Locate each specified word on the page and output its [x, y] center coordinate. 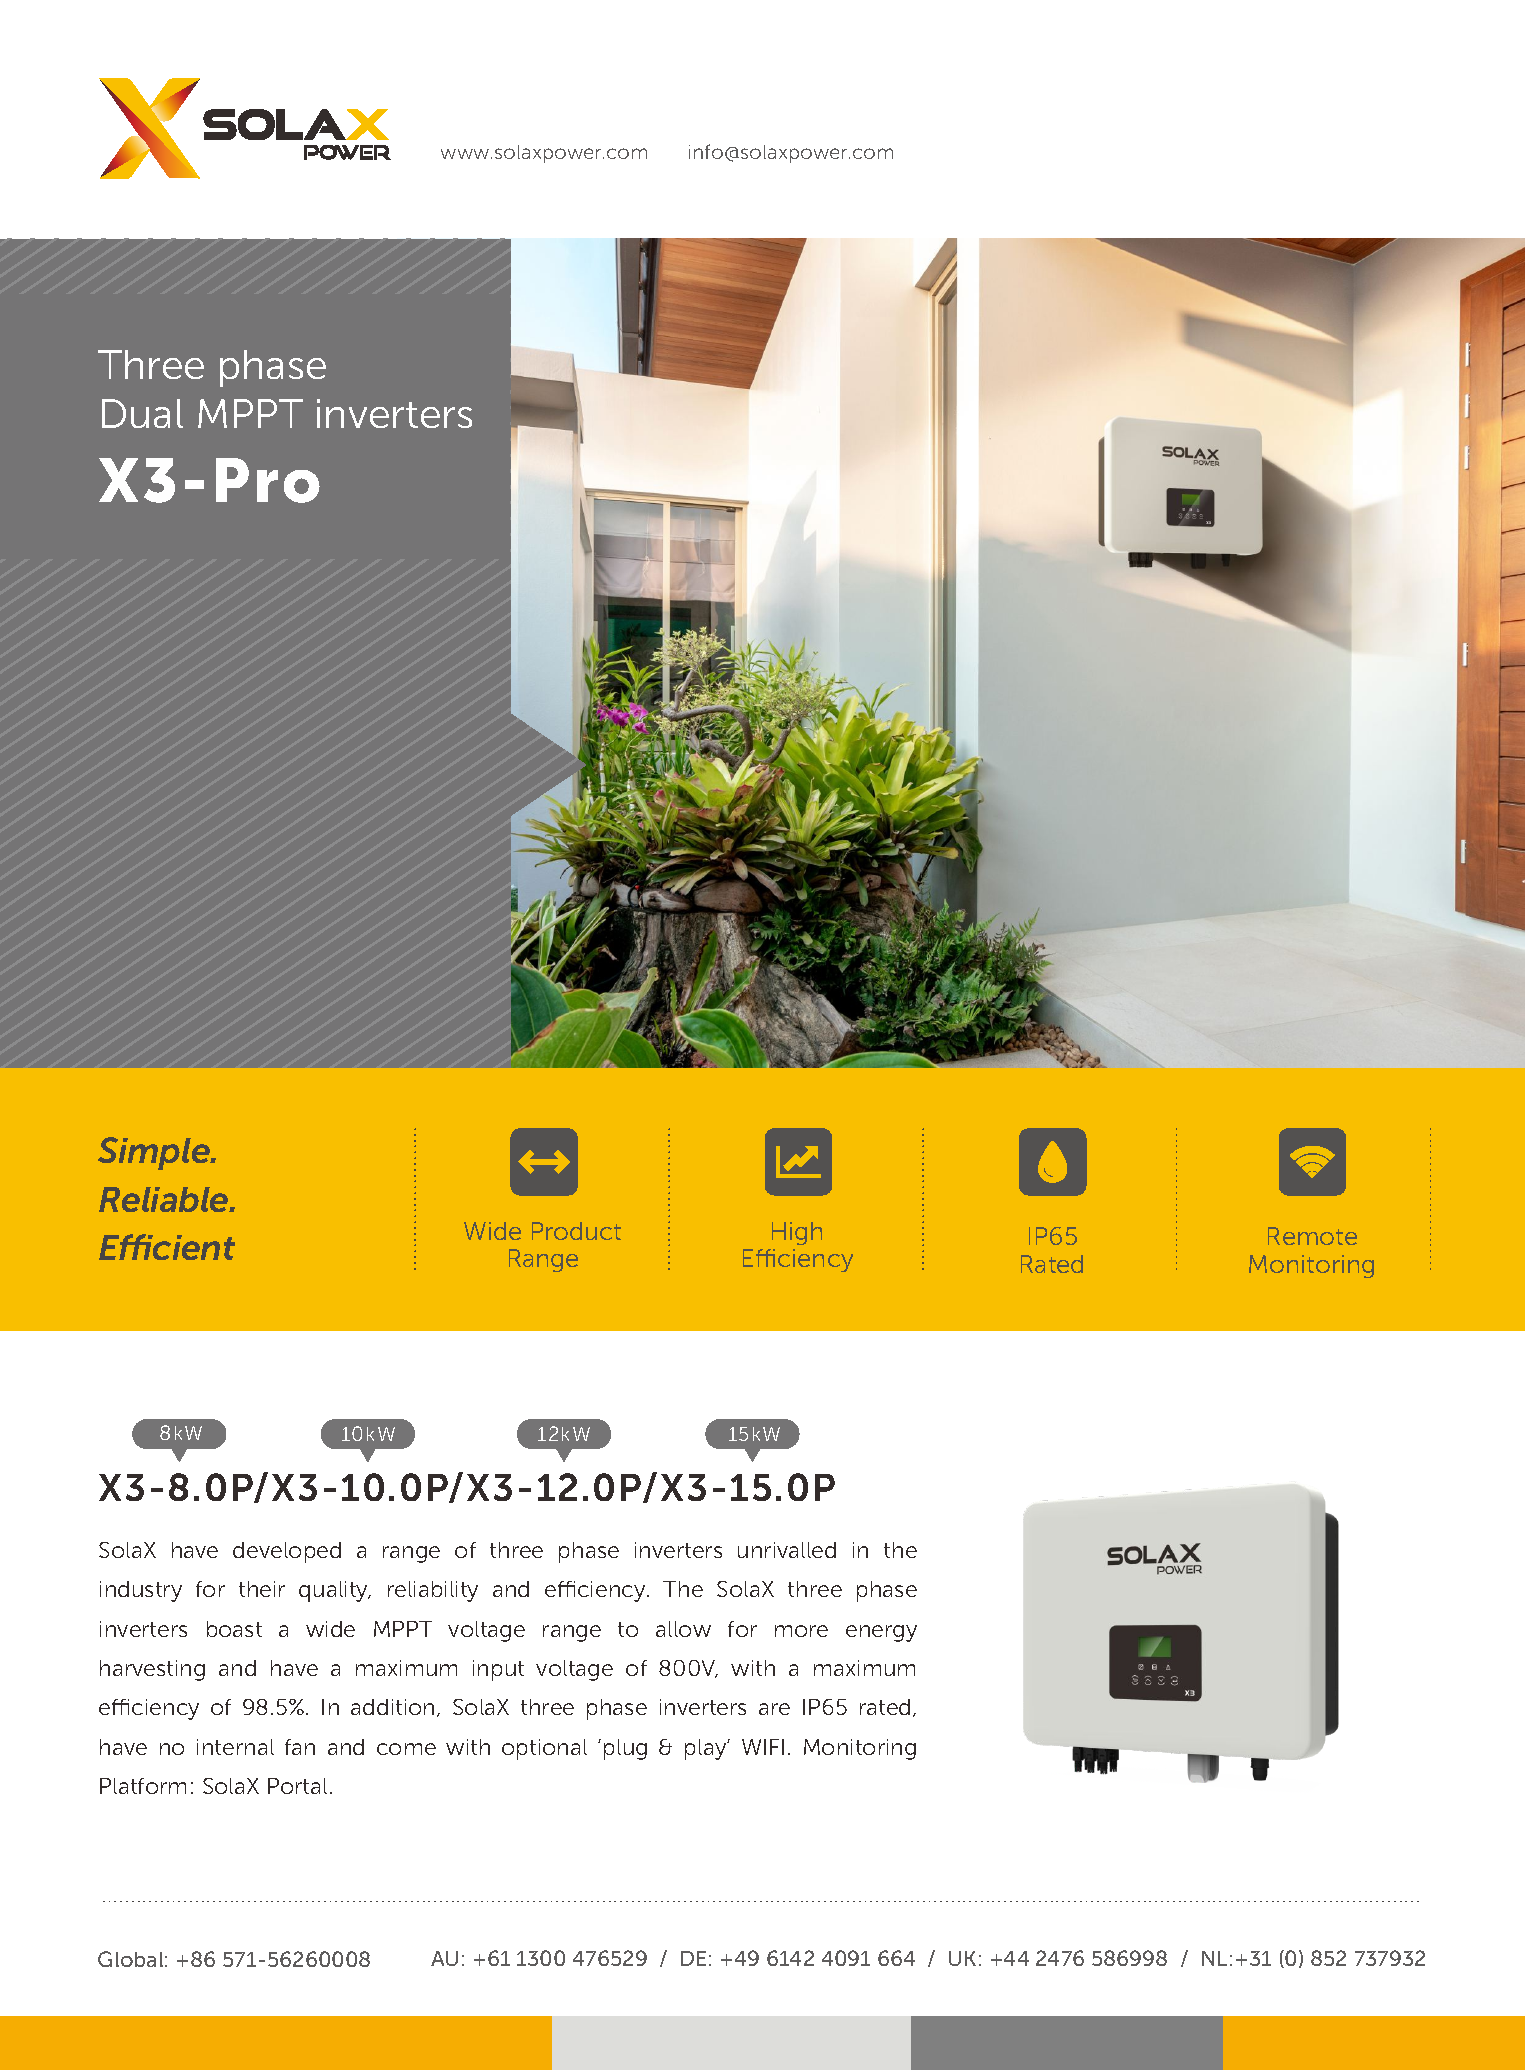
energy [881, 1633]
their [262, 1589]
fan [300, 1747]
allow [683, 1629]
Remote [1312, 1236]
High [797, 1233]
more [801, 1631]
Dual [142, 413]
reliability [433, 1591]
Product [576, 1231]
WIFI [763, 1747]
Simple [155, 1153]
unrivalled [787, 1550]
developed [287, 1552]
